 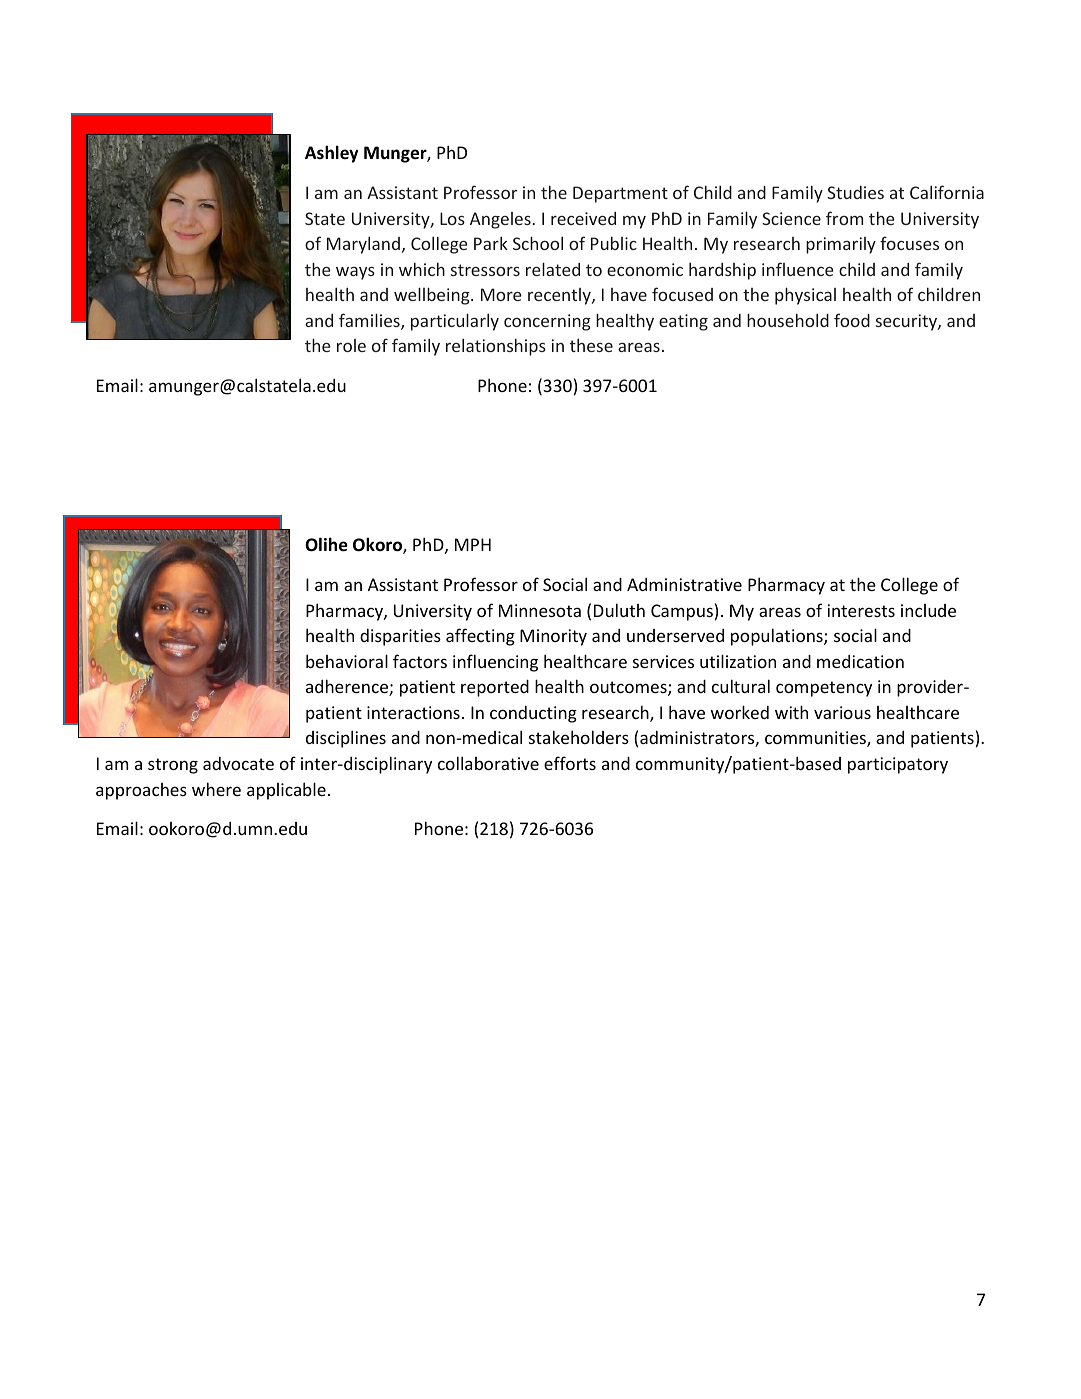 I want to click on Administrative, so click(x=684, y=584).
